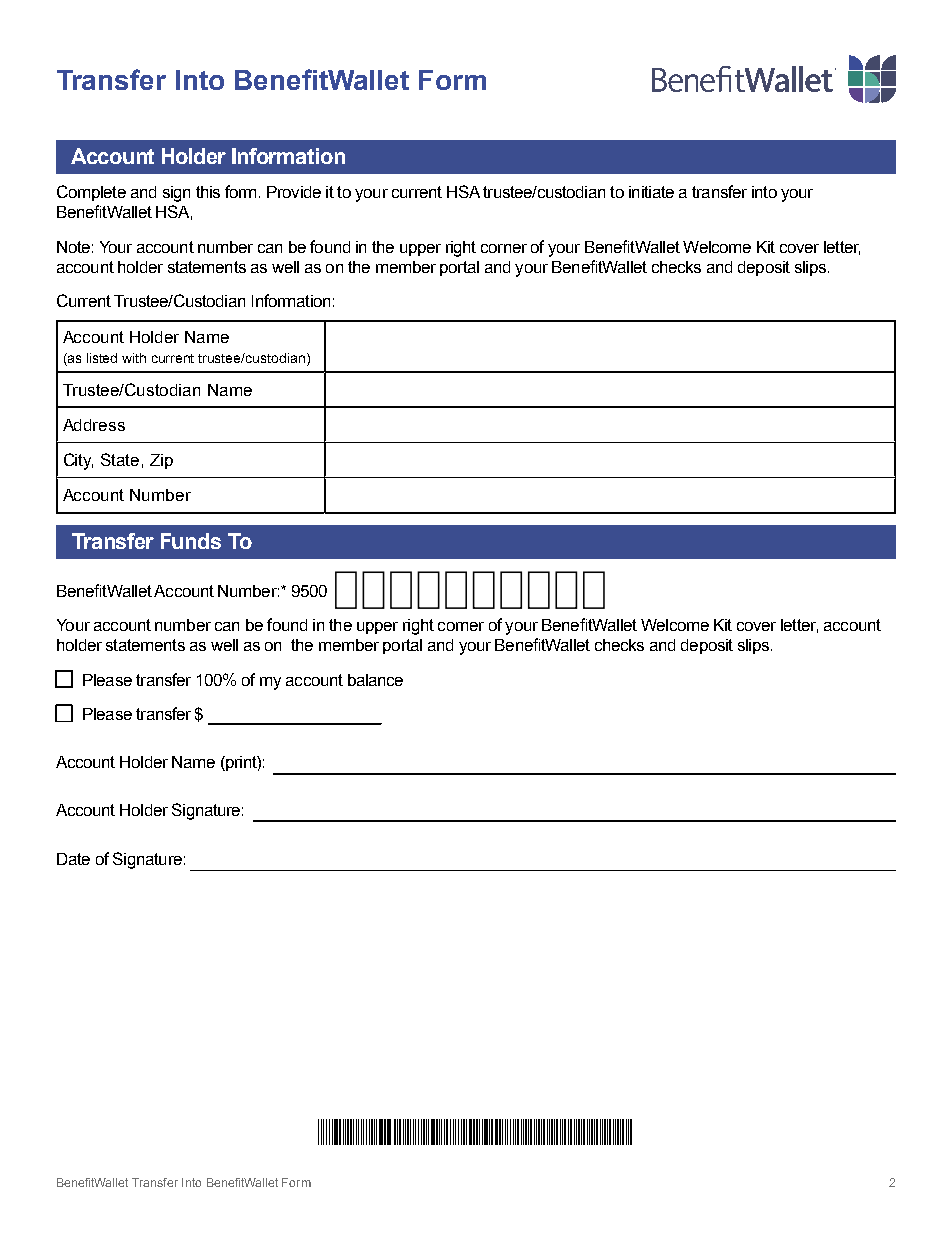  I want to click on Zip, so click(161, 461).
